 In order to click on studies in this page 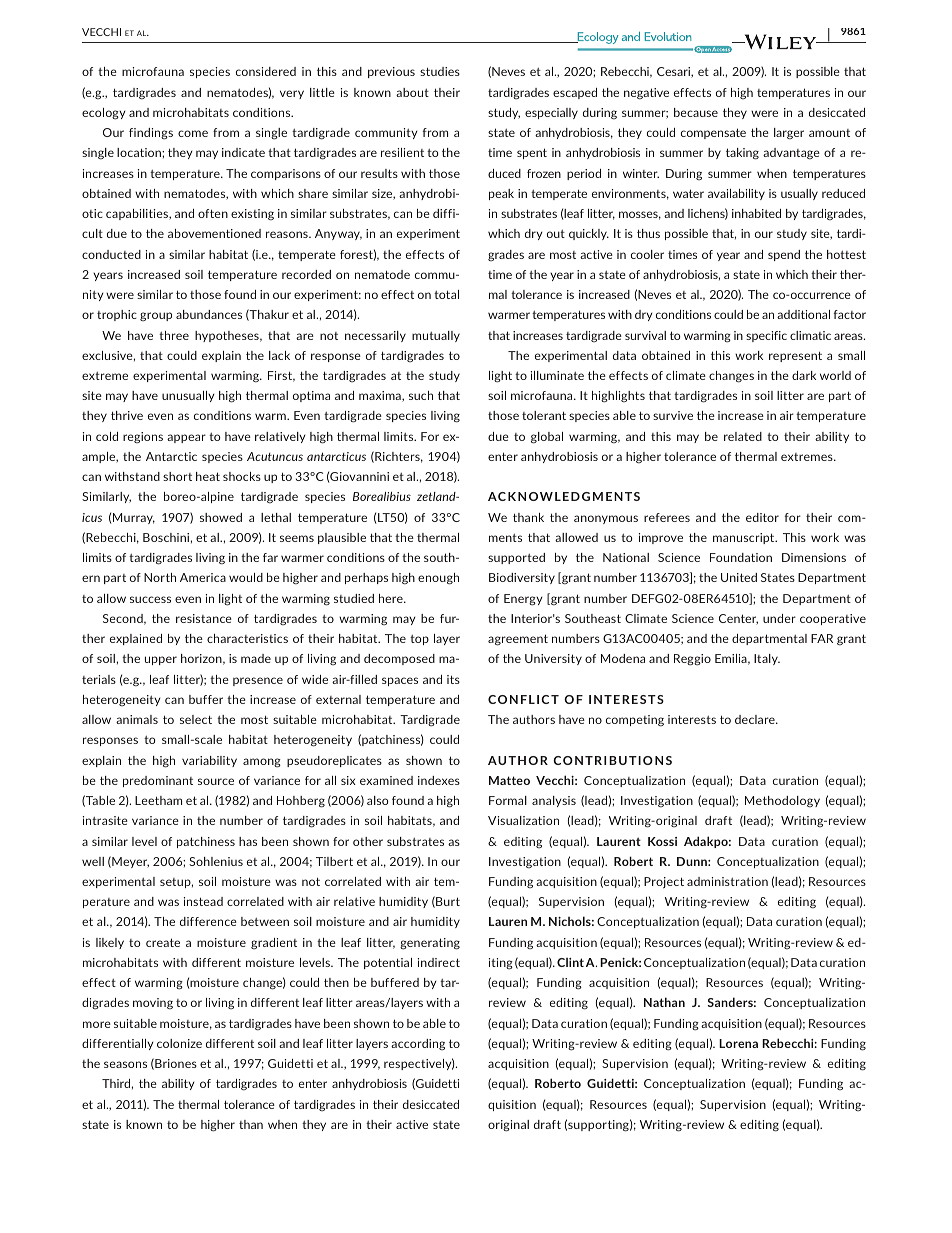, I will do `click(440, 71)`.
